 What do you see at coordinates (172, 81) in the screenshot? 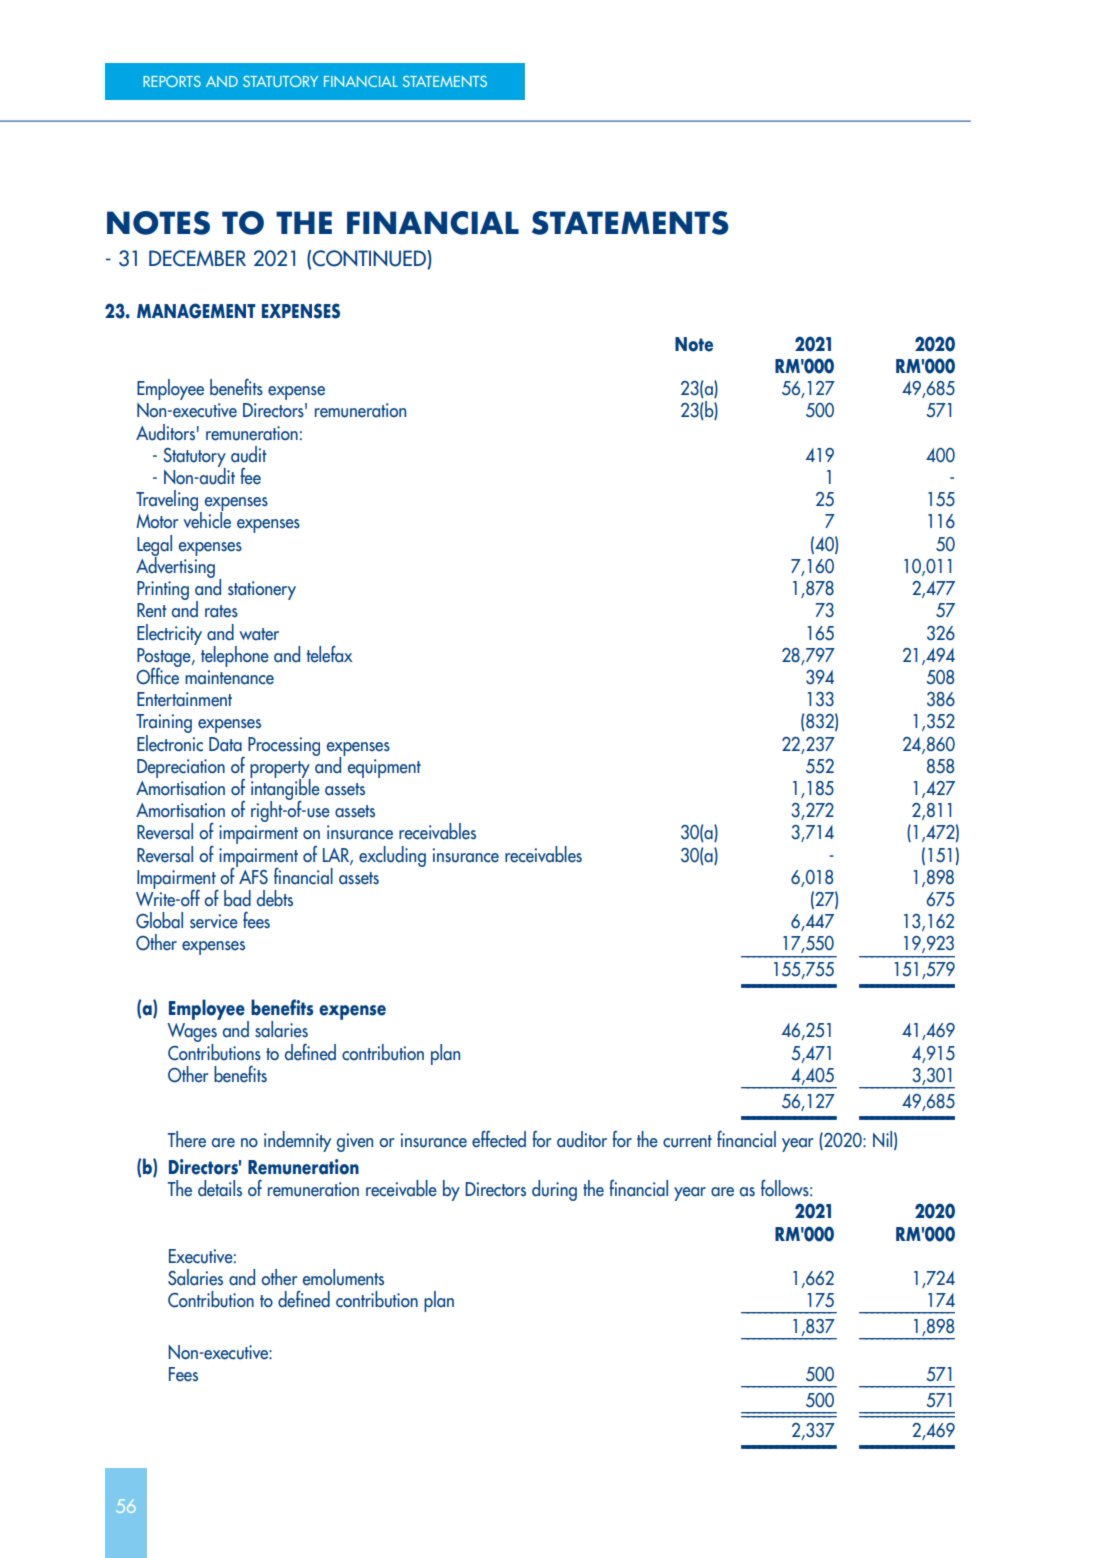
I see `REPORTS` at bounding box center [172, 81].
